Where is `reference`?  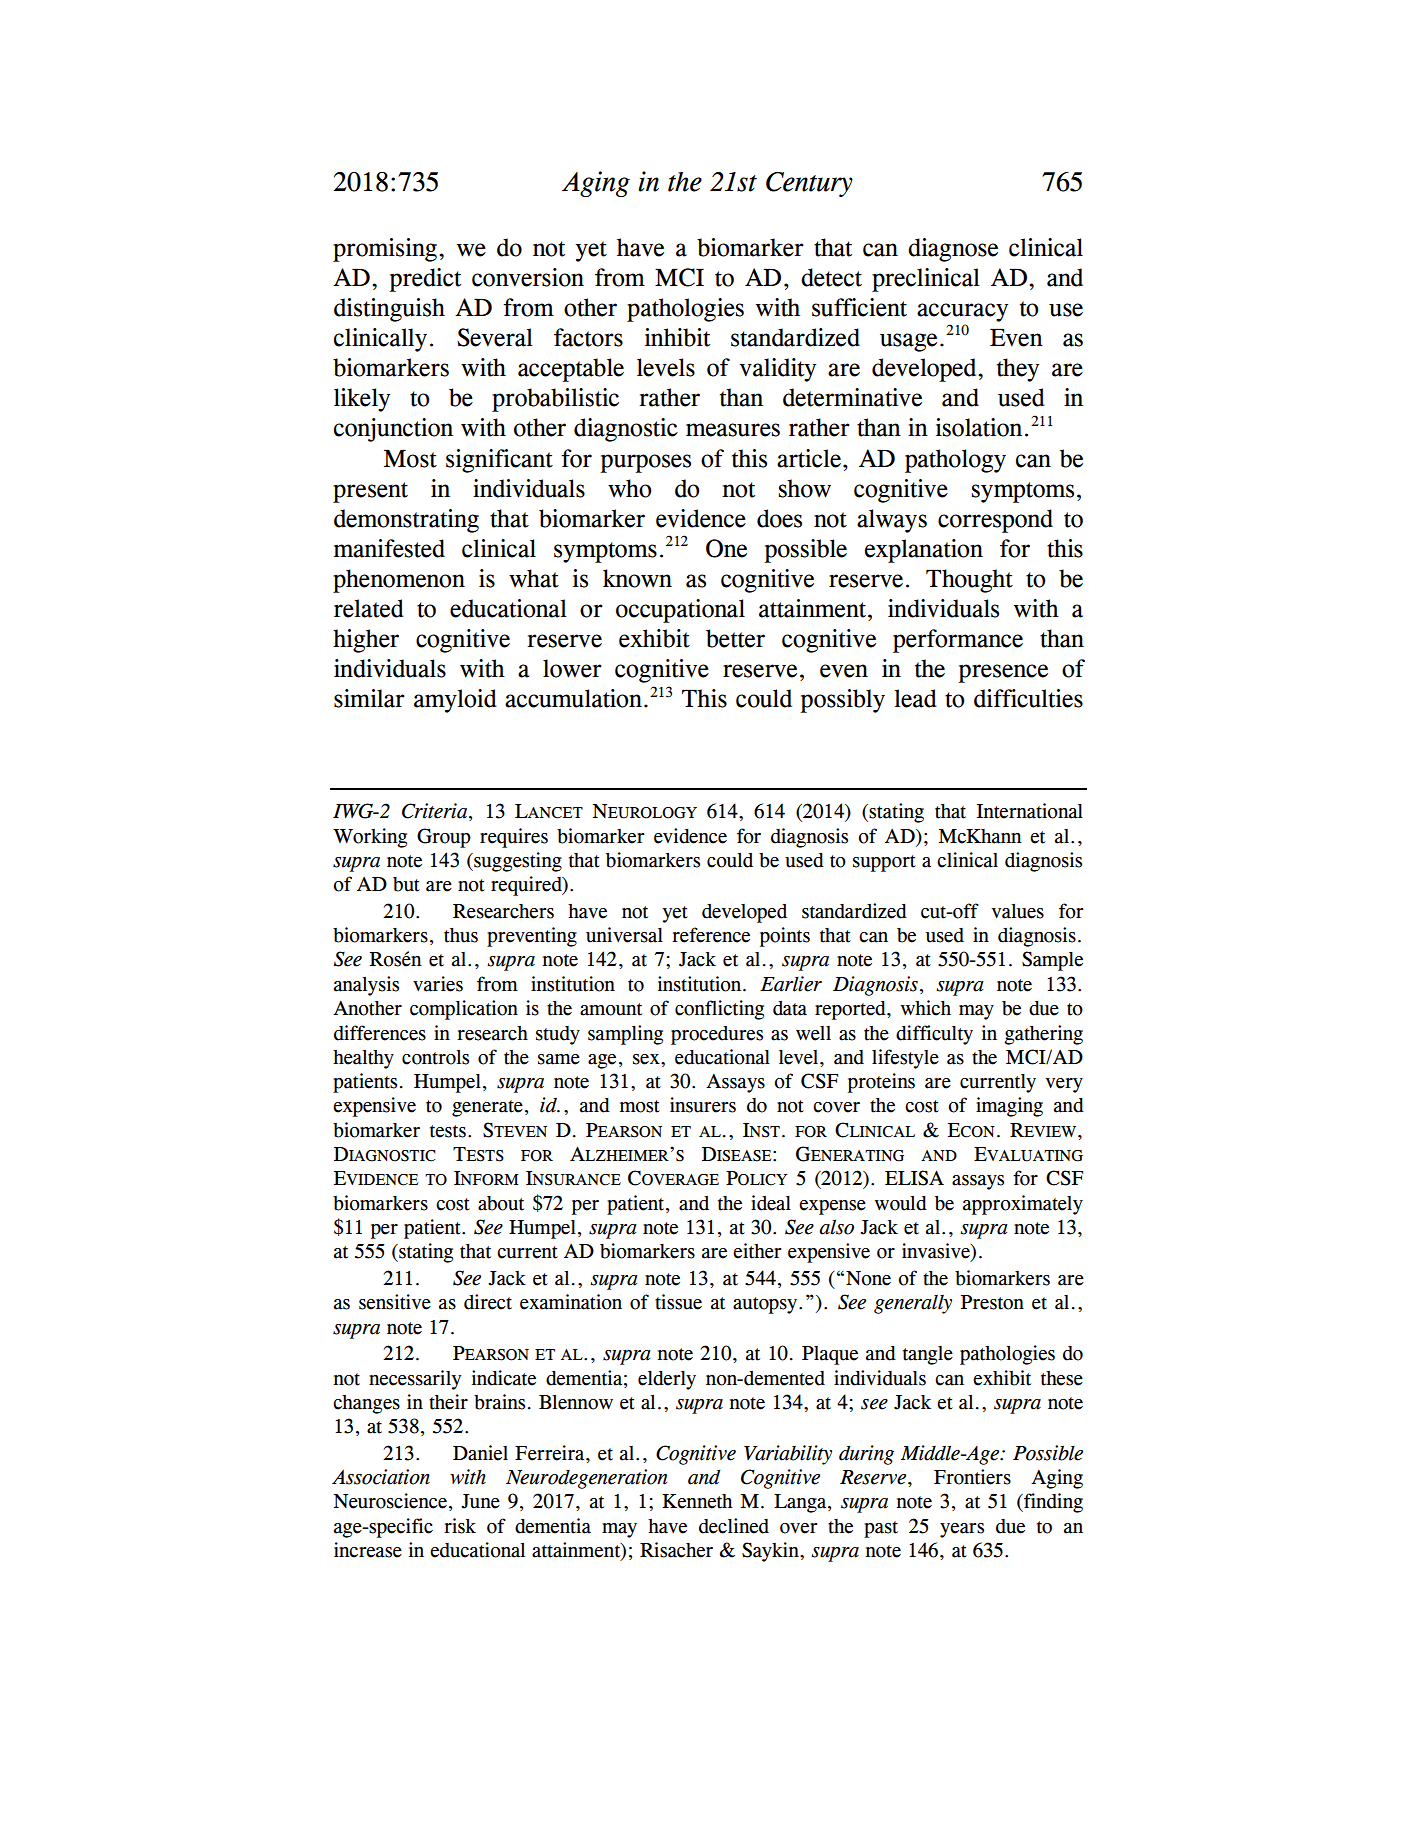 reference is located at coordinates (711, 935).
